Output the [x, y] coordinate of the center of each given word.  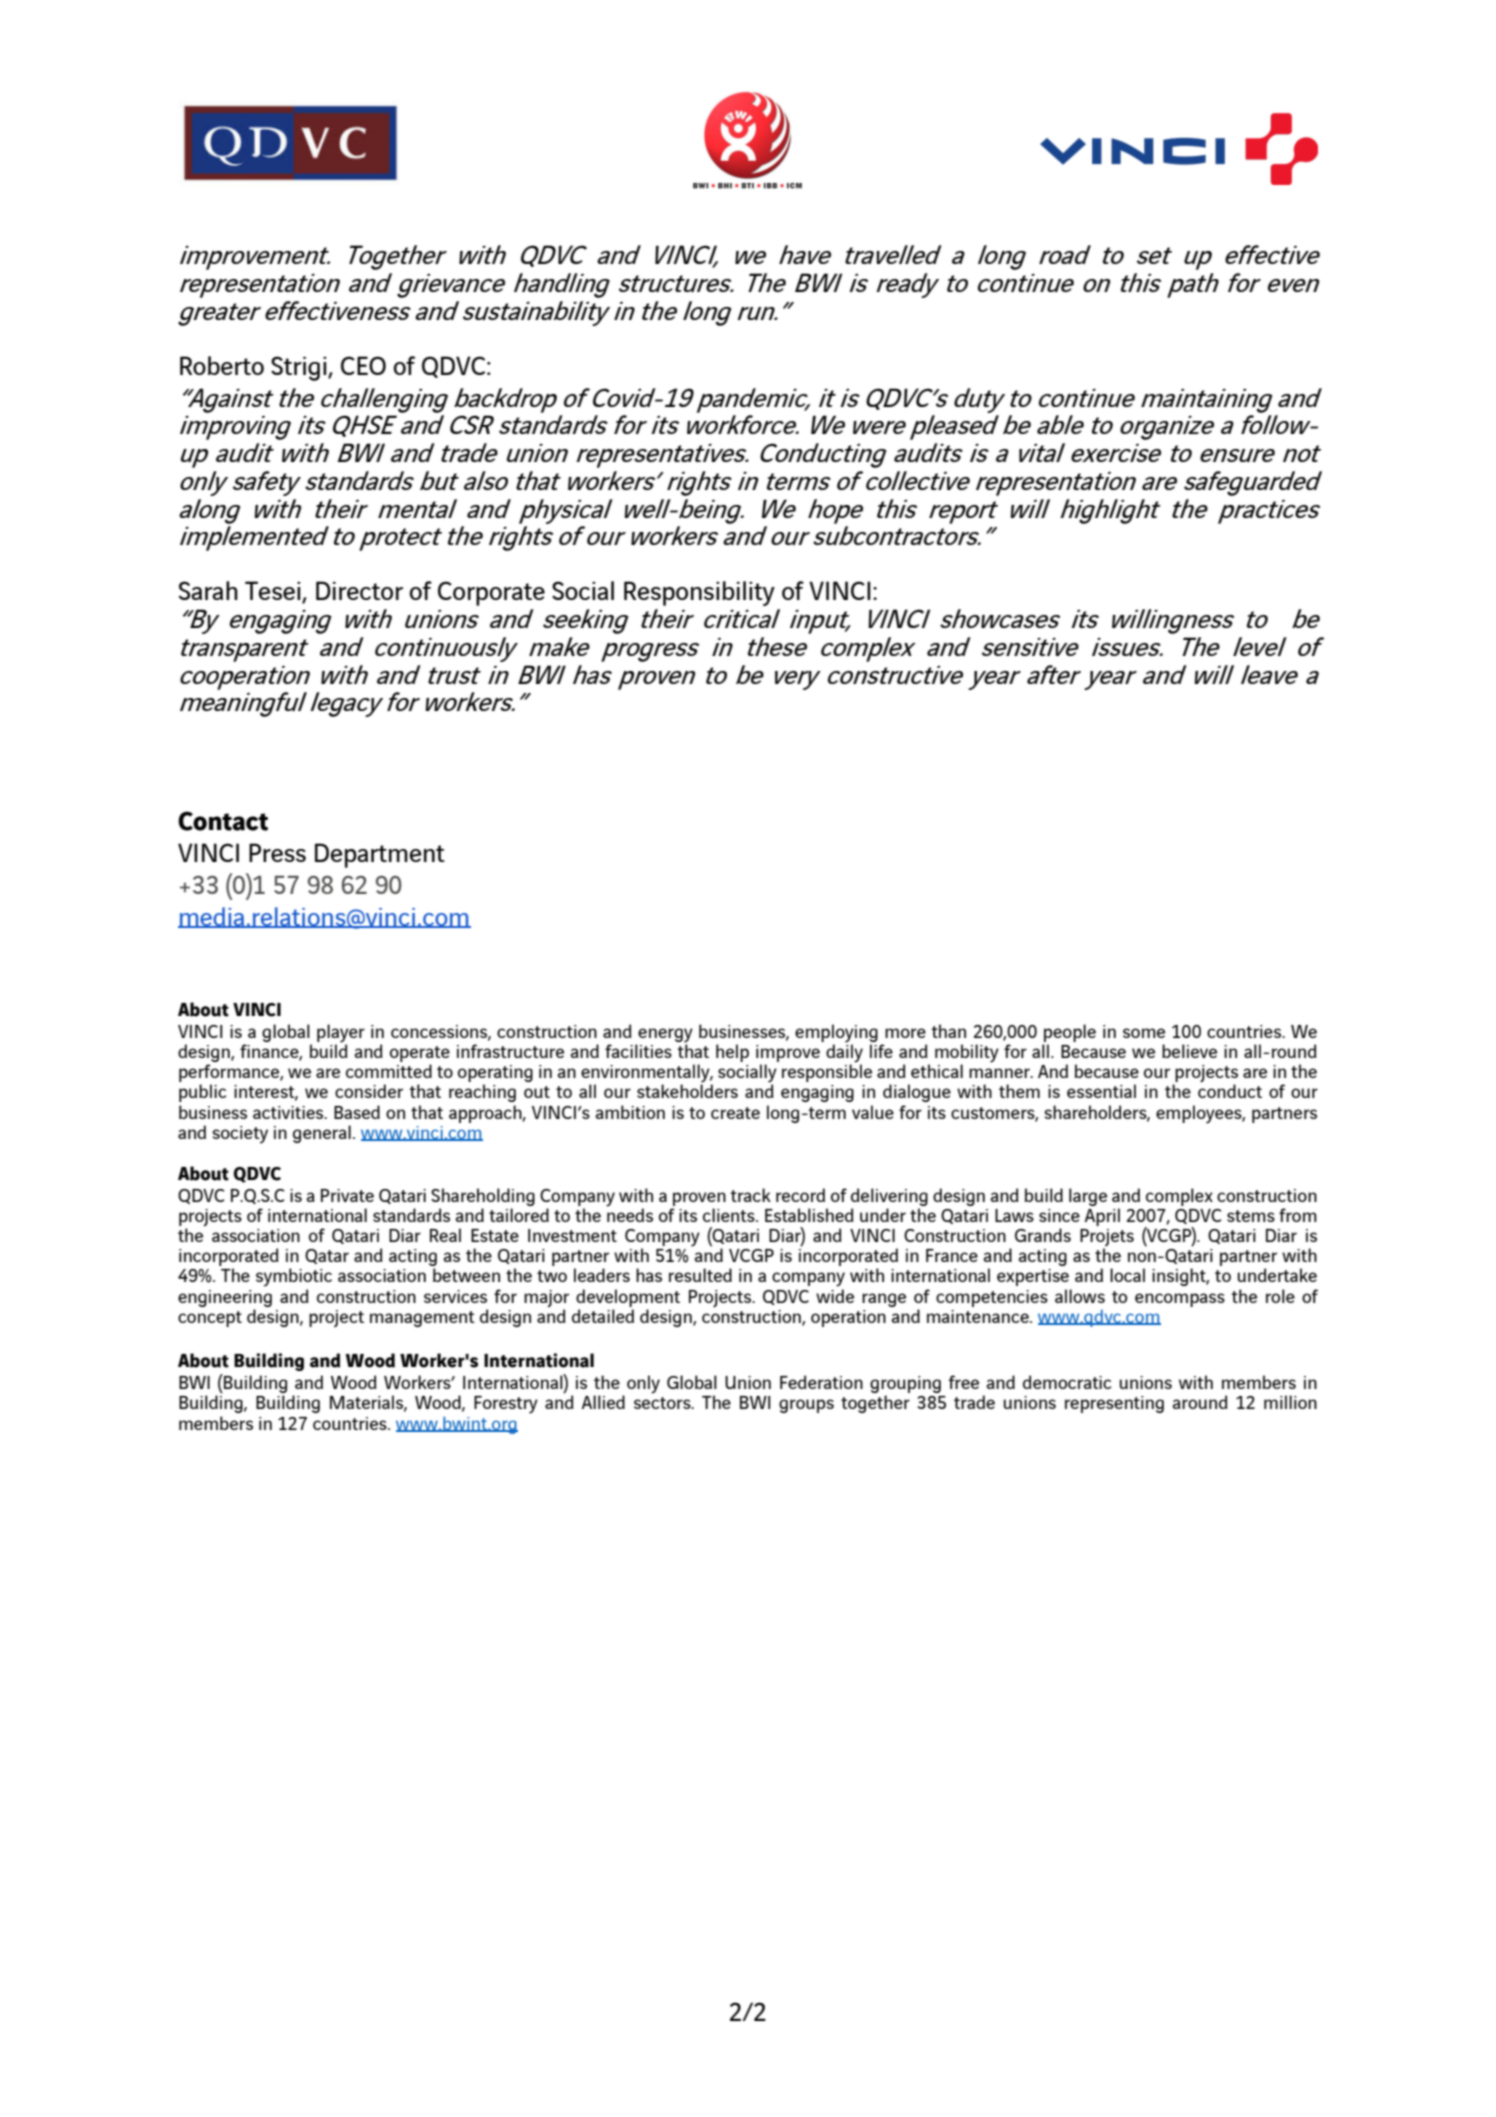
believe [1189, 1051]
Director [359, 590]
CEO [363, 365]
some [1144, 1033]
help [732, 1053]
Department [380, 855]
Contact [223, 821]
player [341, 1034]
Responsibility [699, 593]
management [422, 1319]
